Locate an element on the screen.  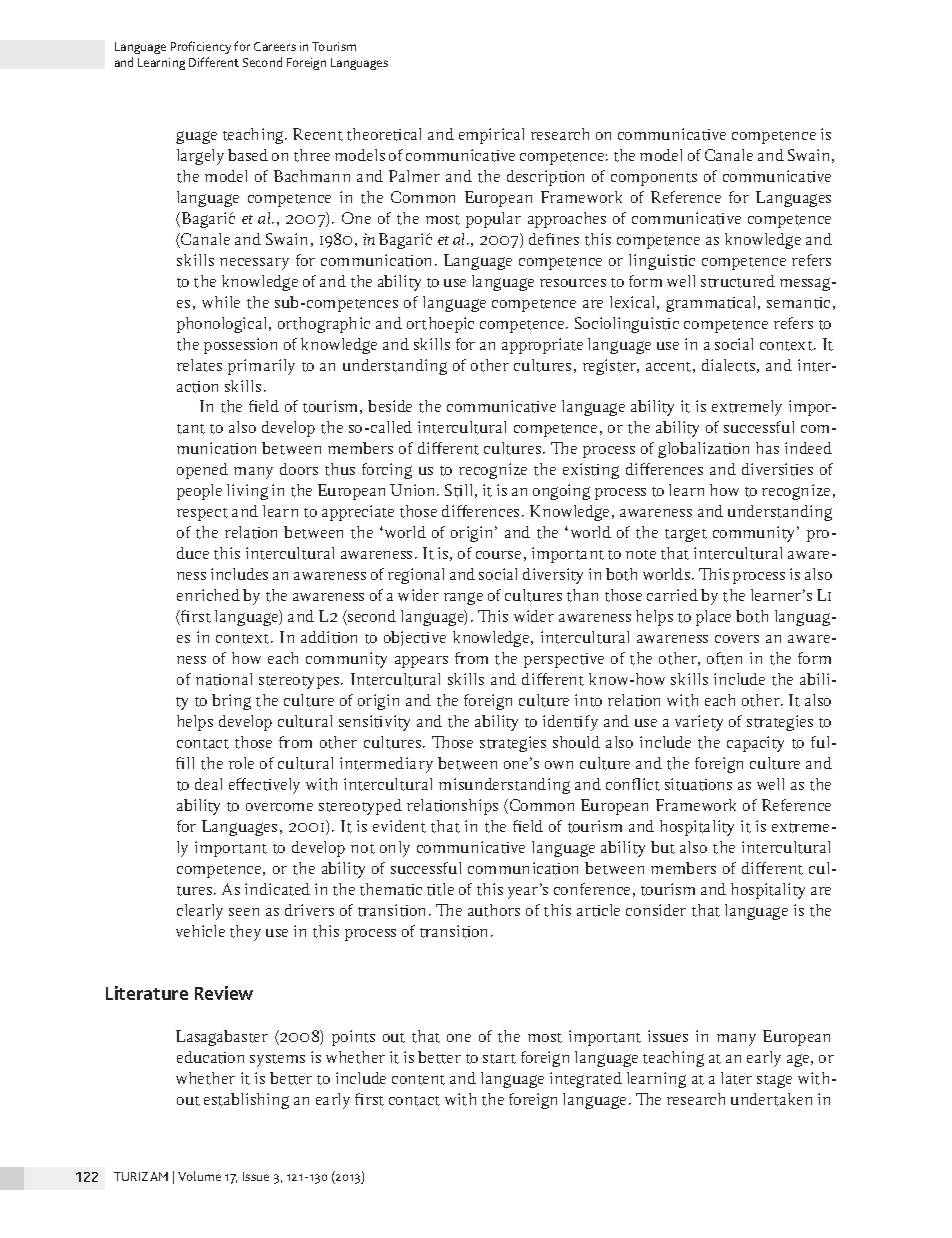
appropriate is located at coordinates (542, 346).
